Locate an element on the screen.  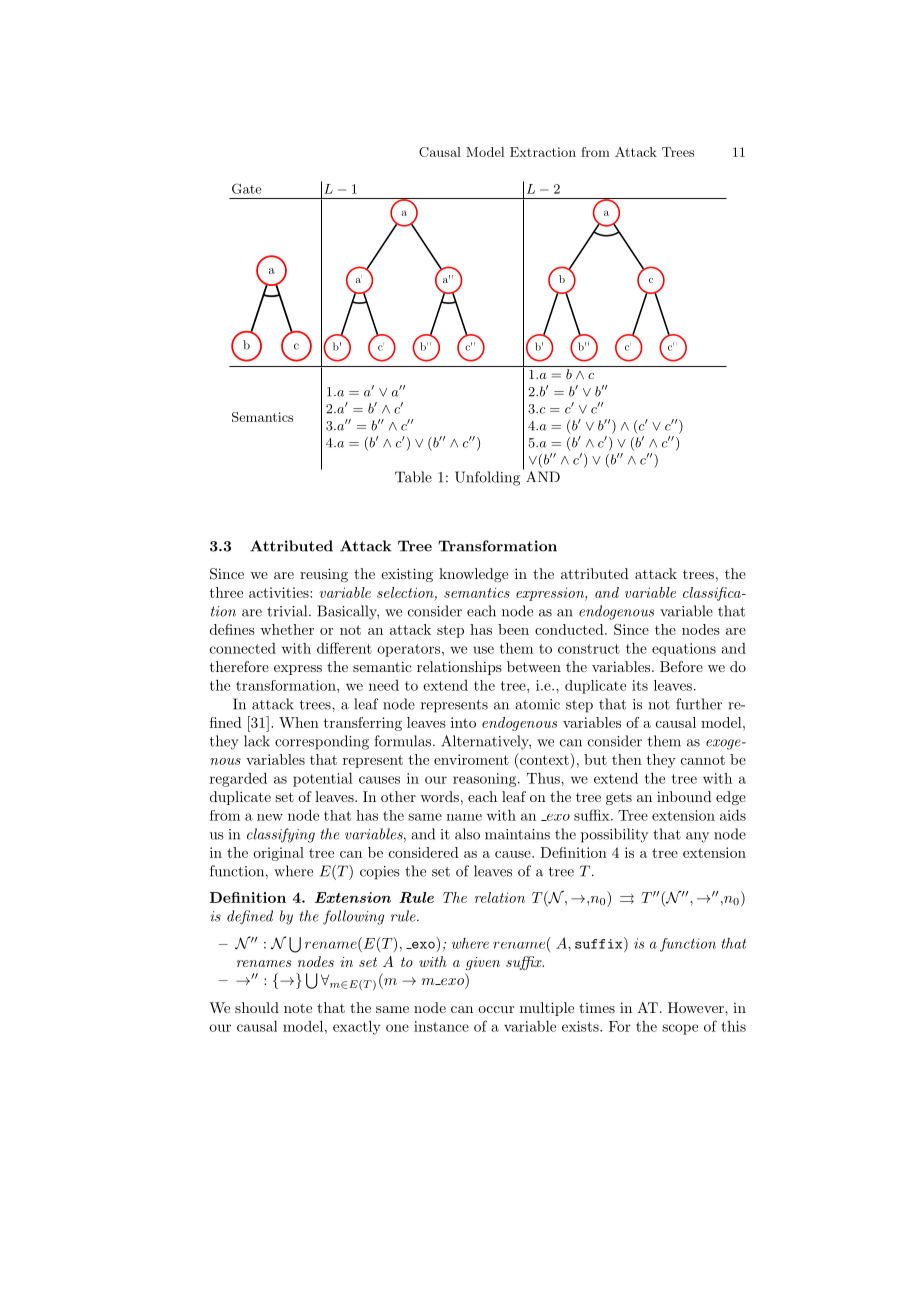
trivial is located at coordinates (288, 611).
